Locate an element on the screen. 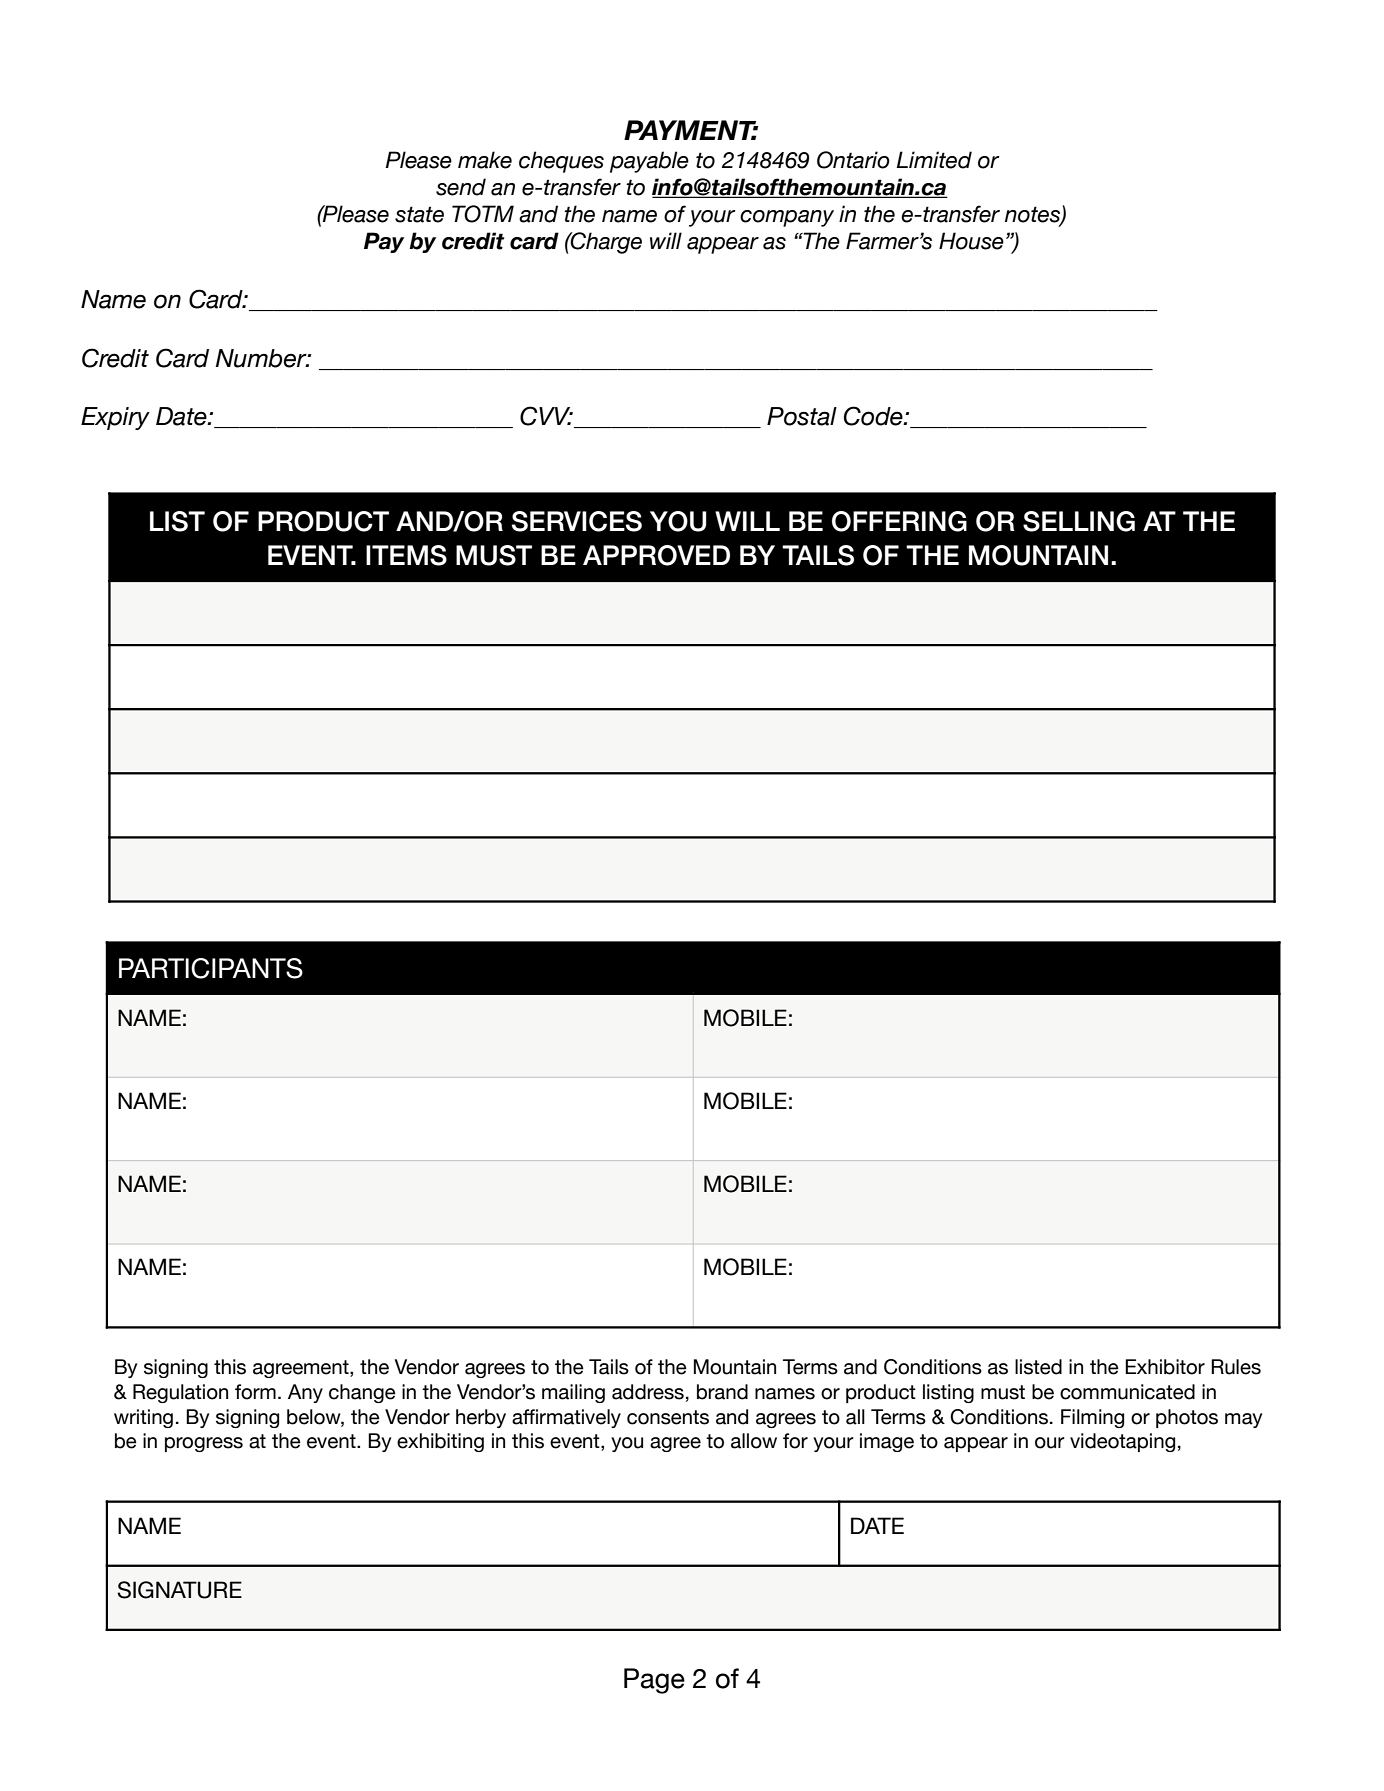  House is located at coordinates (971, 241).
